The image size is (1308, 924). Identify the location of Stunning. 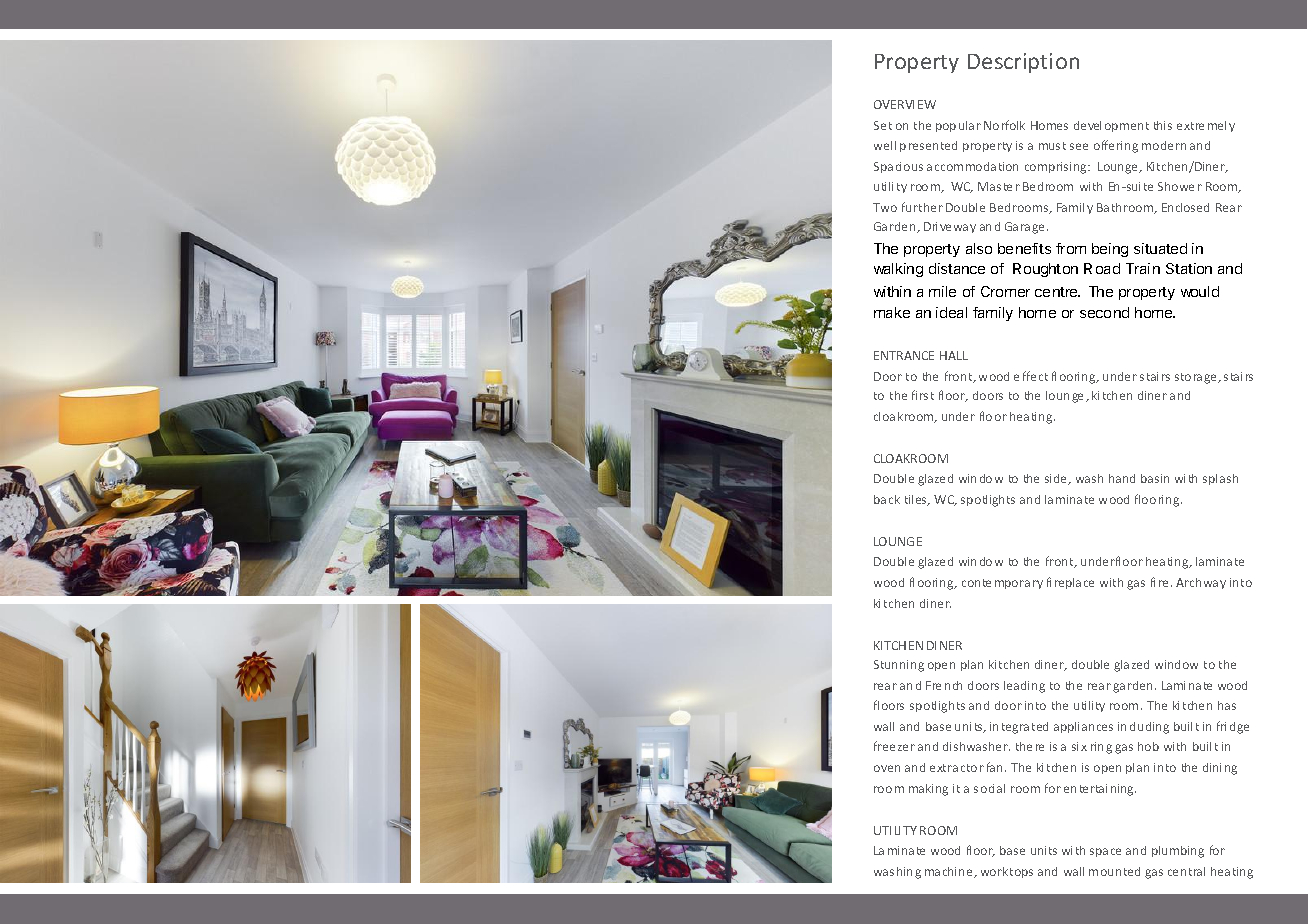
(899, 666).
